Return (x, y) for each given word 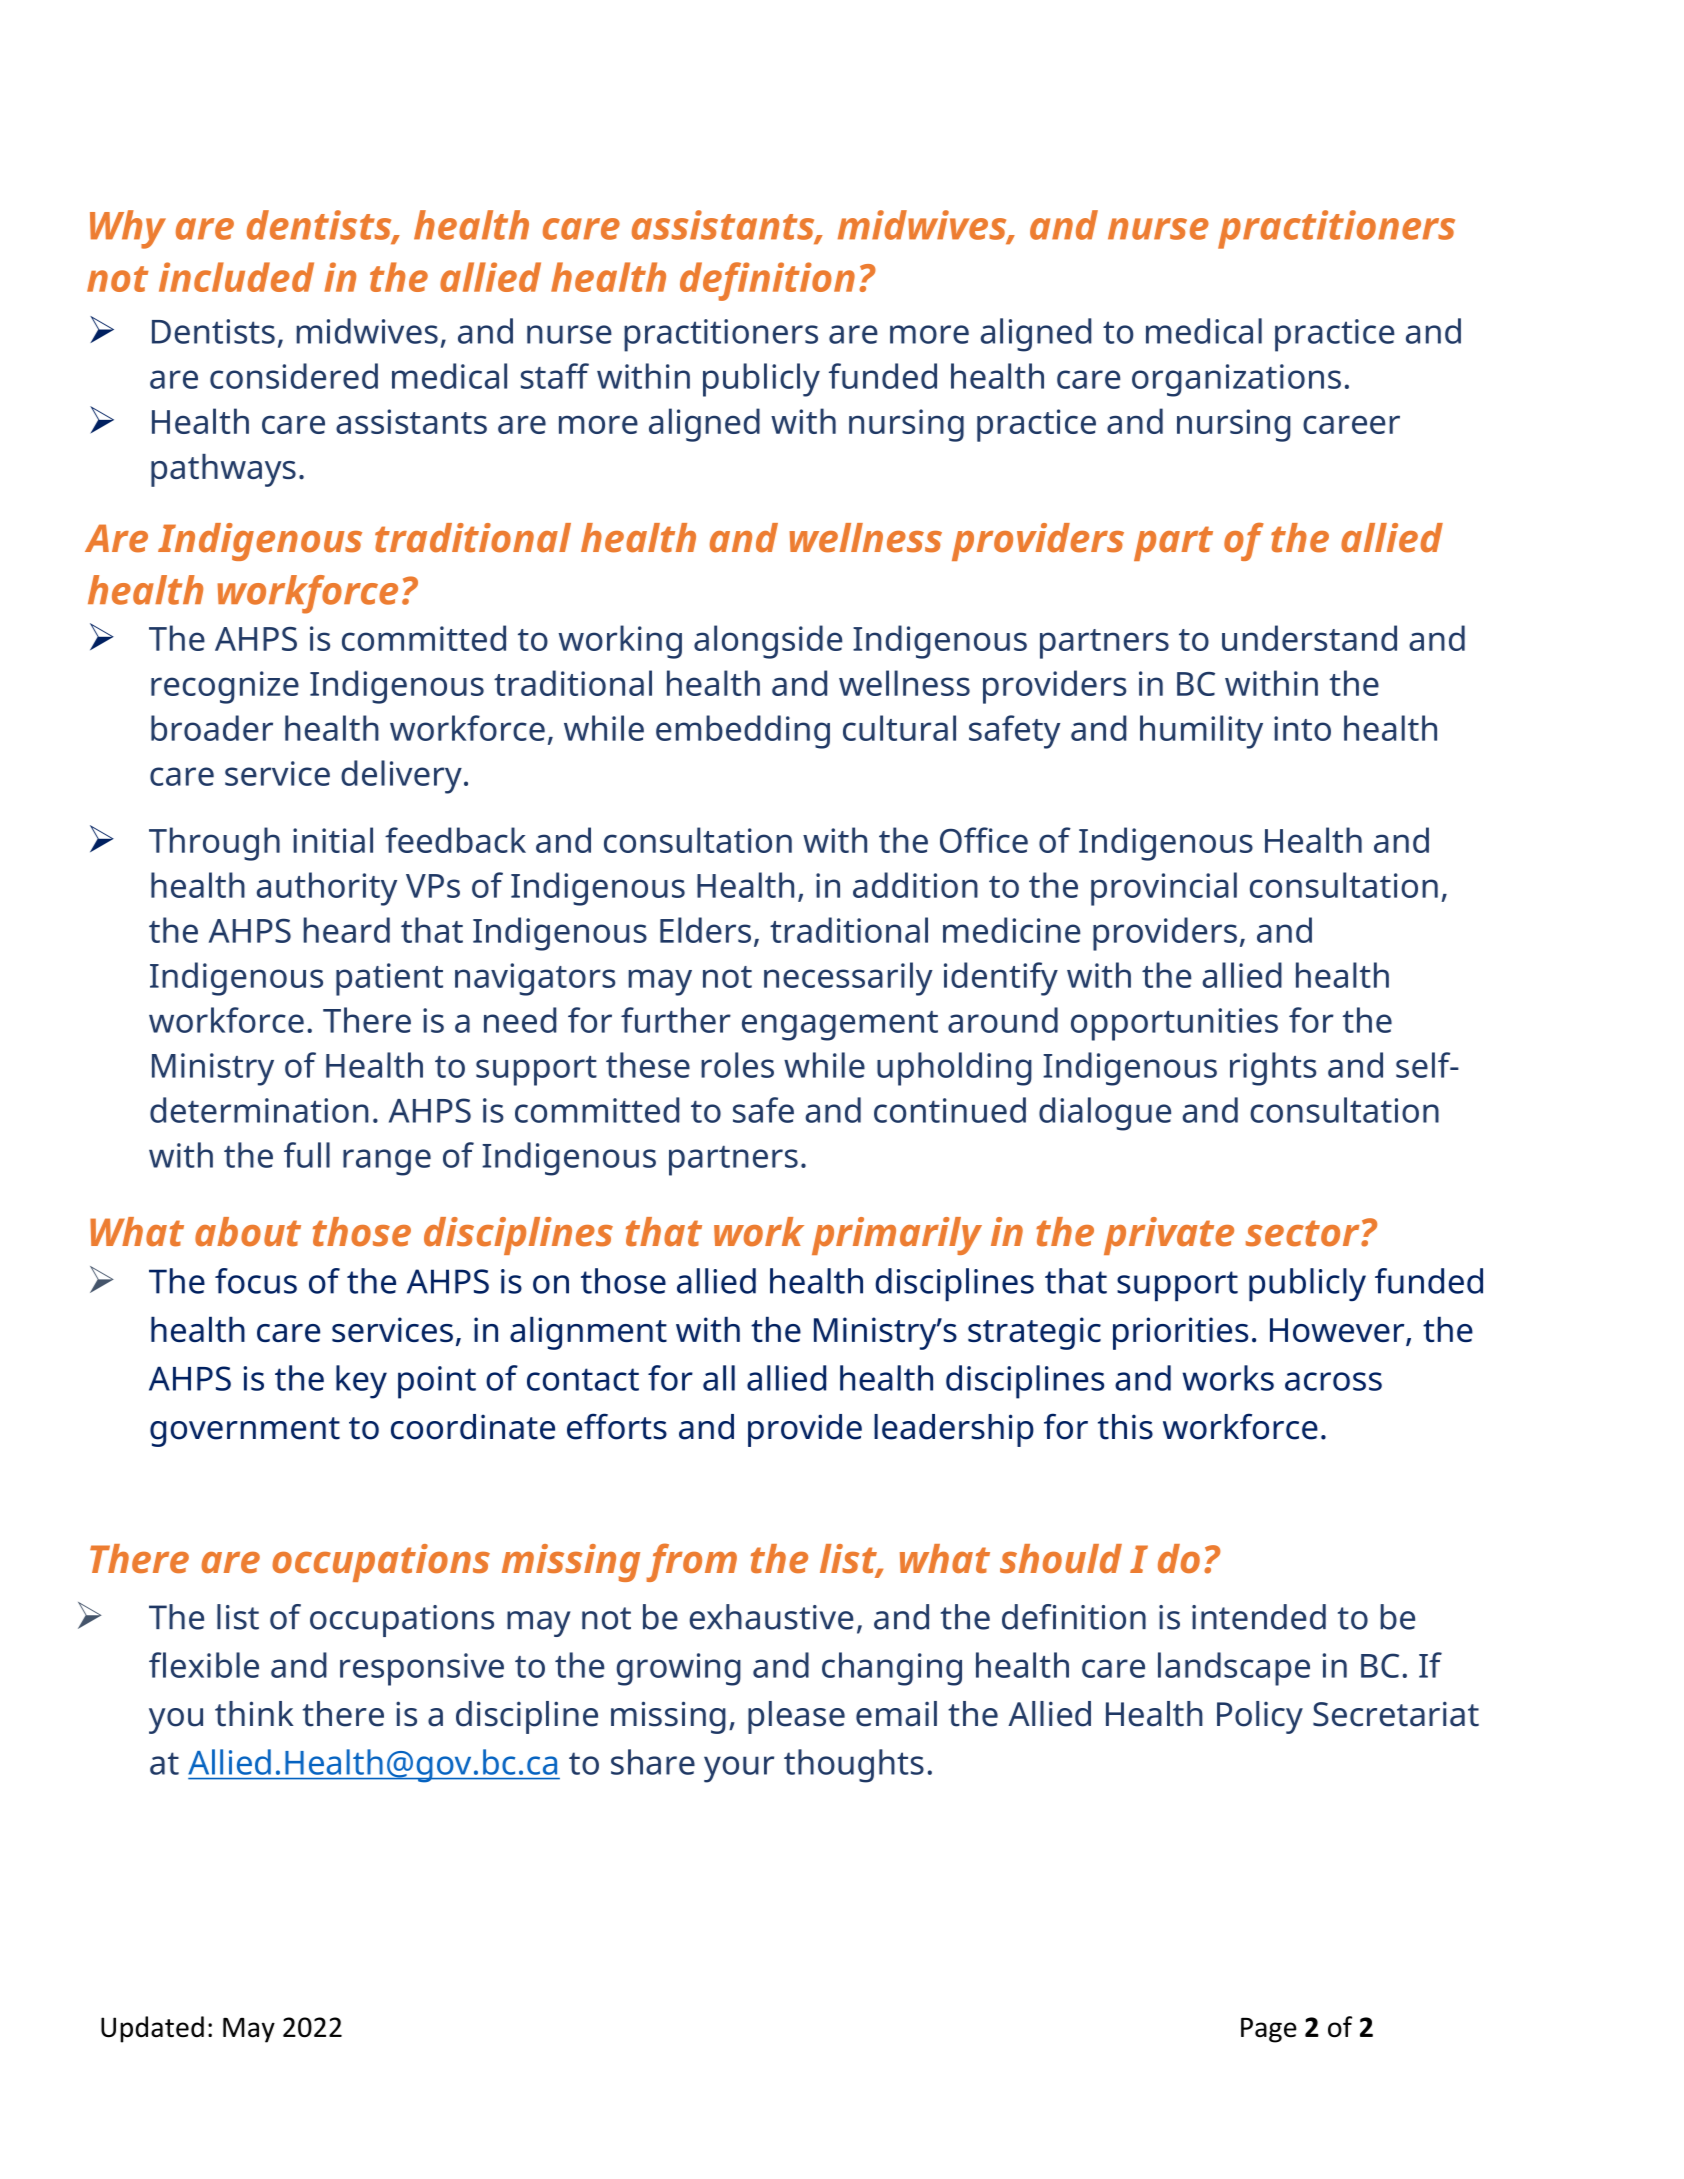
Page (1269, 2030)
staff (555, 376)
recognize (225, 687)
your (739, 1769)
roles (737, 1065)
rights (1273, 1069)
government (245, 1432)
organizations (1236, 380)
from (691, 1562)
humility (1201, 732)
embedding (743, 732)
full (307, 1155)
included (236, 277)
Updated (152, 2029)
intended (1259, 1617)
